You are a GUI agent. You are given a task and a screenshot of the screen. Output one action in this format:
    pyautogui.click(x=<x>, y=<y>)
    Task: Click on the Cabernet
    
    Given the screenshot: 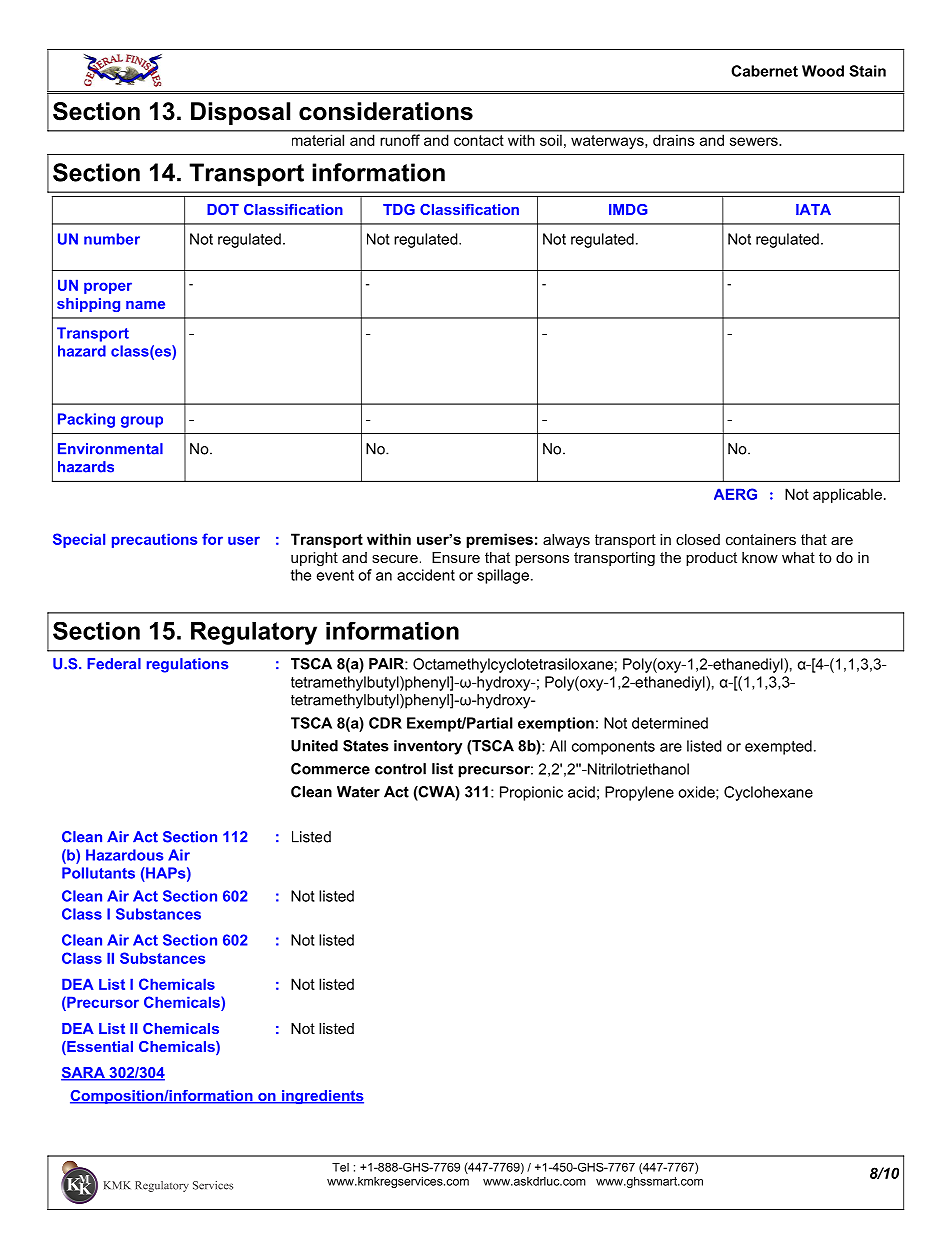 What is the action you would take?
    pyautogui.click(x=764, y=71)
